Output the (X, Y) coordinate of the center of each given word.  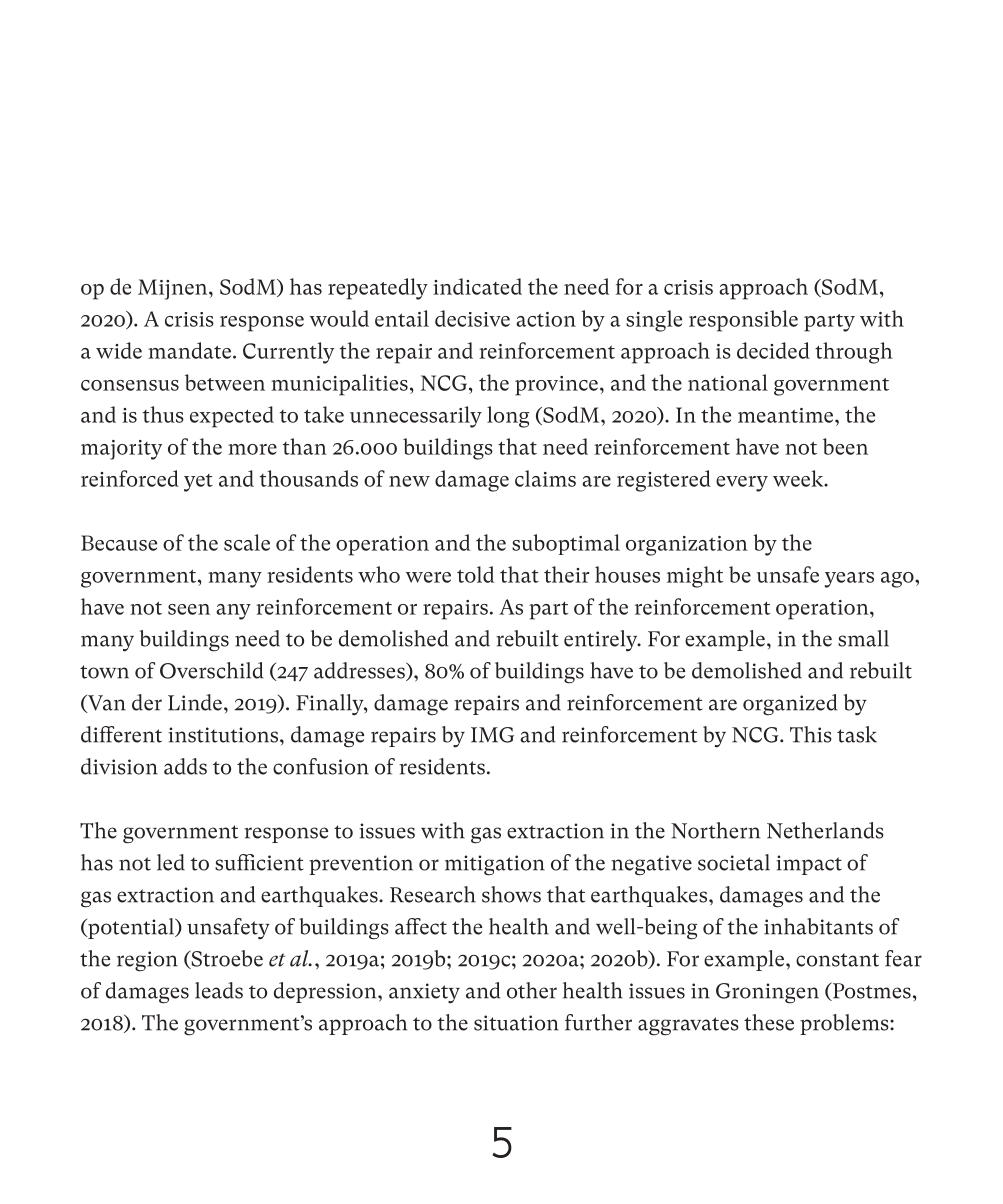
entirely (602, 641)
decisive (472, 318)
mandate (189, 350)
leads (219, 990)
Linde (195, 702)
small (863, 638)
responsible (743, 321)
